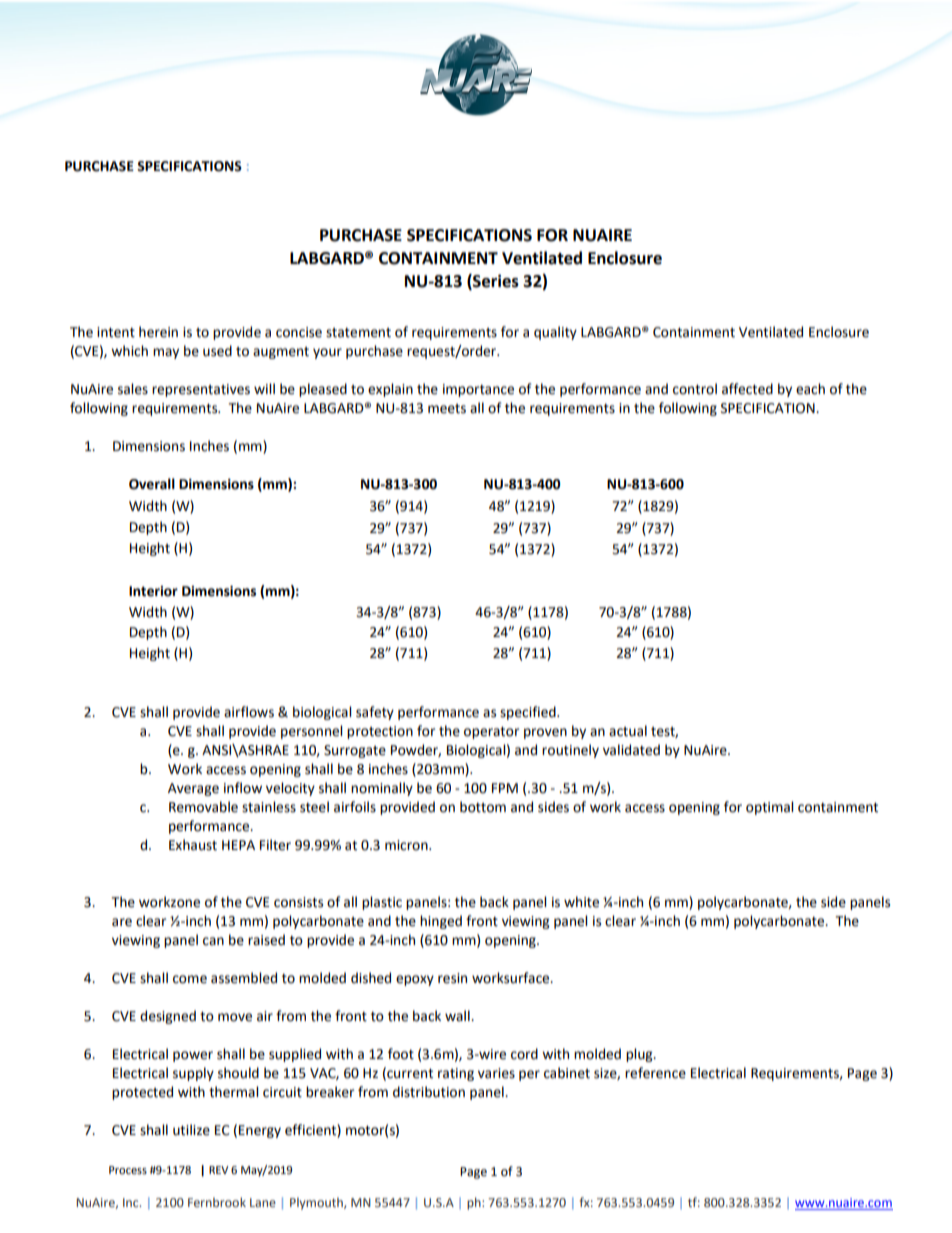 The image size is (952, 1233). I want to click on distribution, so click(429, 1092).
